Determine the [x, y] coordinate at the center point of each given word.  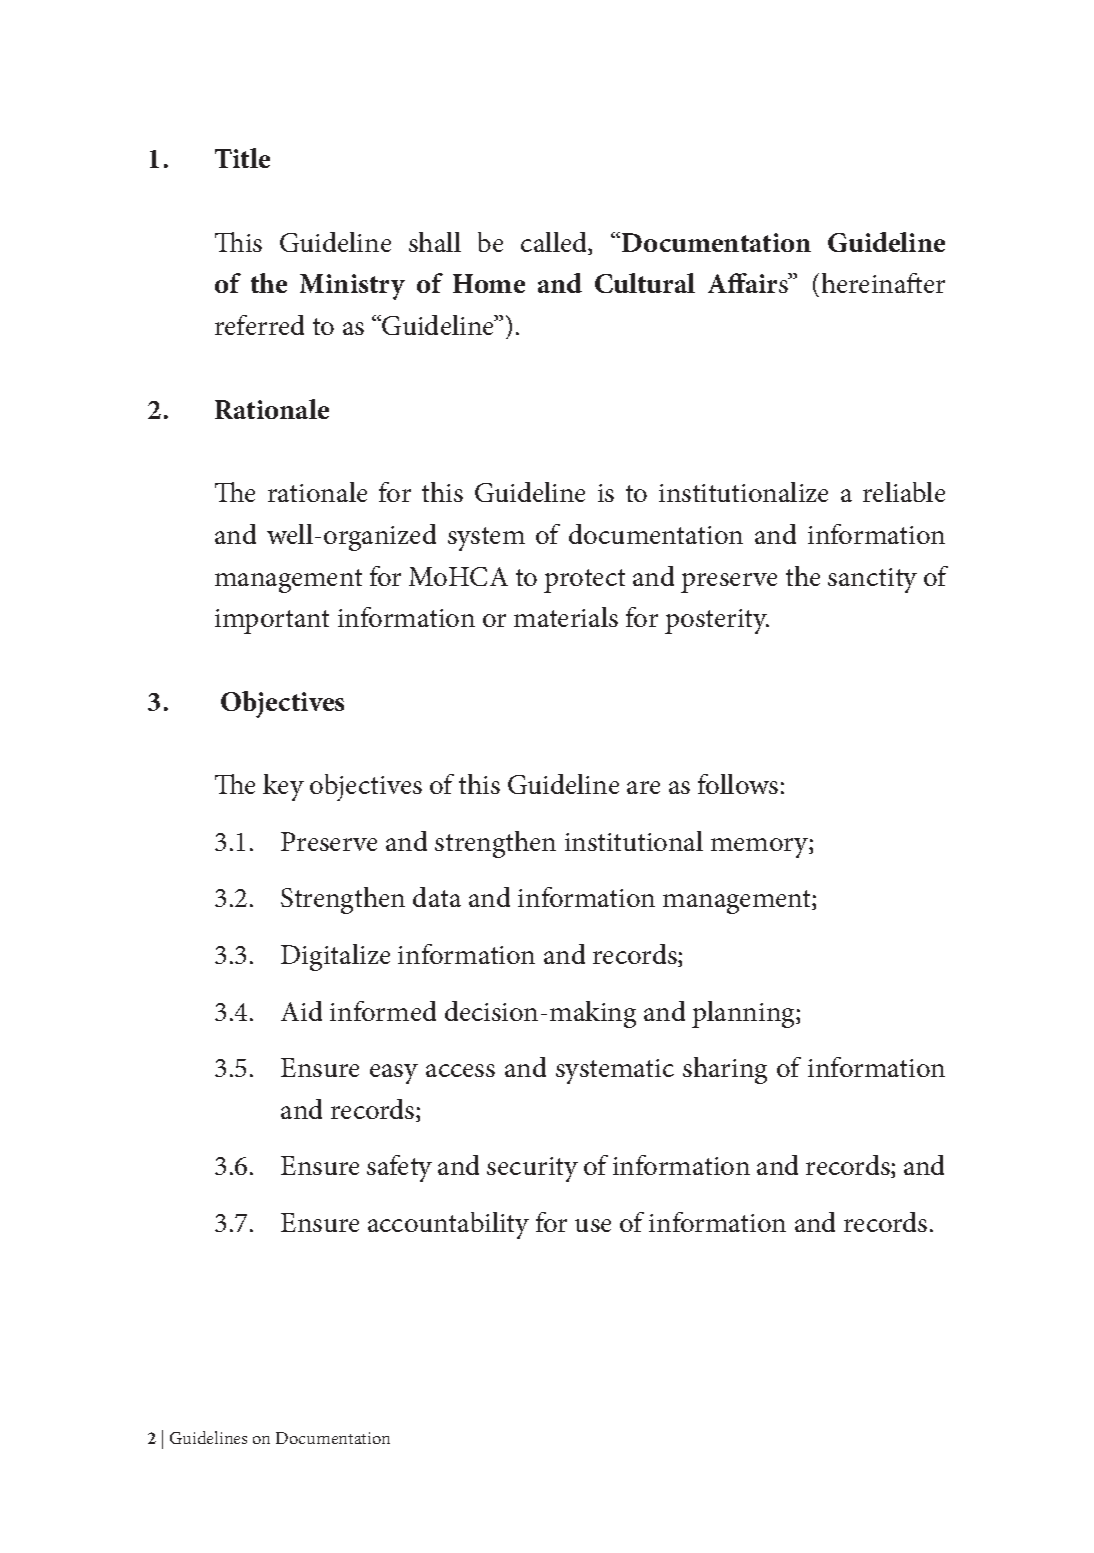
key [283, 787]
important [272, 621]
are [643, 787]
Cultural [645, 283]
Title [242, 158]
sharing [725, 1070]
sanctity [872, 580]
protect [584, 581]
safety [399, 1168]
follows [738, 784]
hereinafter [883, 283]
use [593, 1225]
